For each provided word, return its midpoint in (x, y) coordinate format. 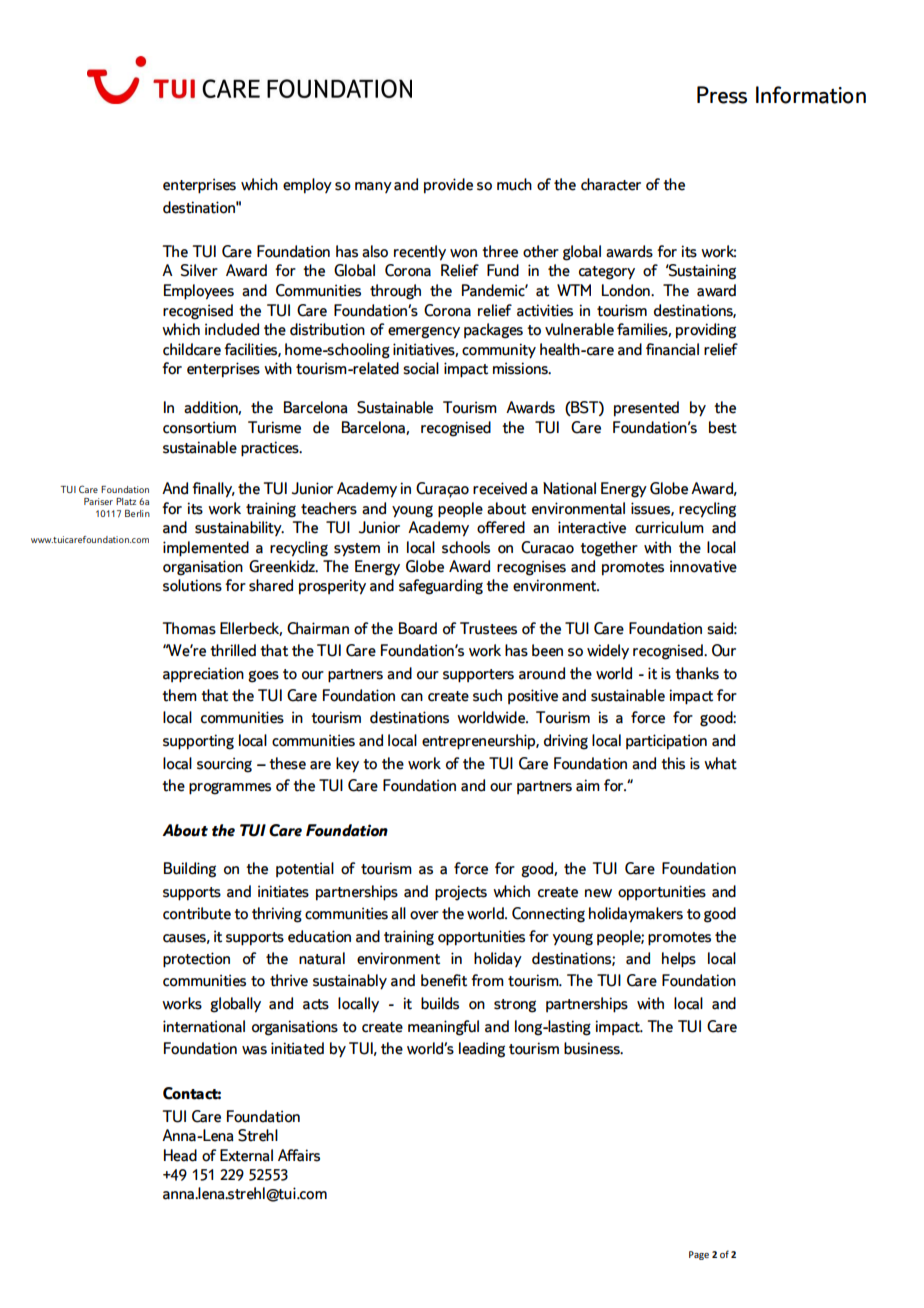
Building (190, 870)
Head (180, 1155)
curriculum (669, 527)
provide (448, 186)
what (720, 763)
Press (722, 95)
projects (461, 893)
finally (213, 490)
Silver (199, 270)
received (500, 488)
